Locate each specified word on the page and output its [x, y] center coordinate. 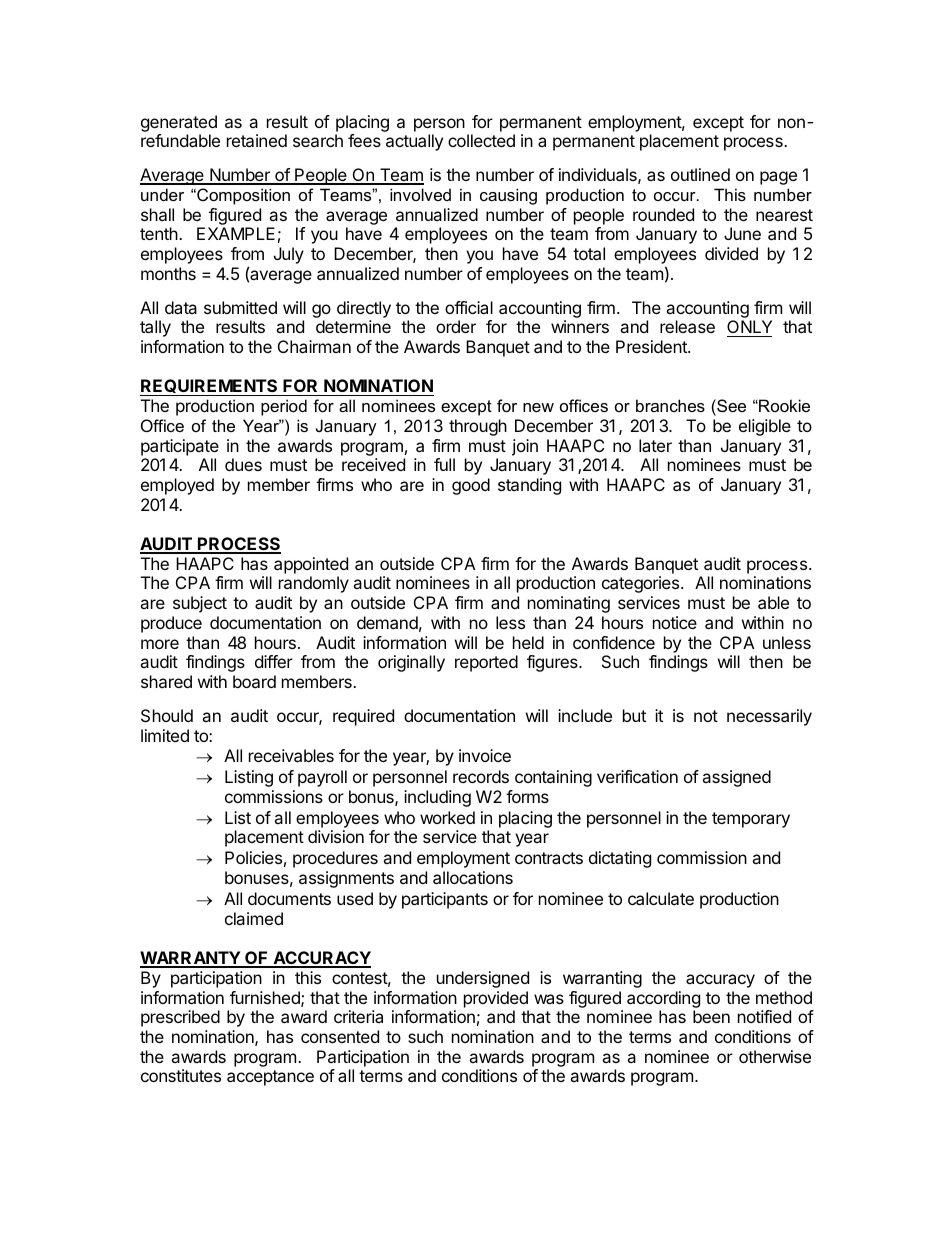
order [456, 326]
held [528, 642]
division [336, 836]
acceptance [270, 1078]
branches [670, 405]
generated [179, 123]
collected [481, 140]
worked [447, 817]
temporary [751, 820]
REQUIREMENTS [210, 387]
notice [675, 622]
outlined [700, 174]
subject [200, 604]
